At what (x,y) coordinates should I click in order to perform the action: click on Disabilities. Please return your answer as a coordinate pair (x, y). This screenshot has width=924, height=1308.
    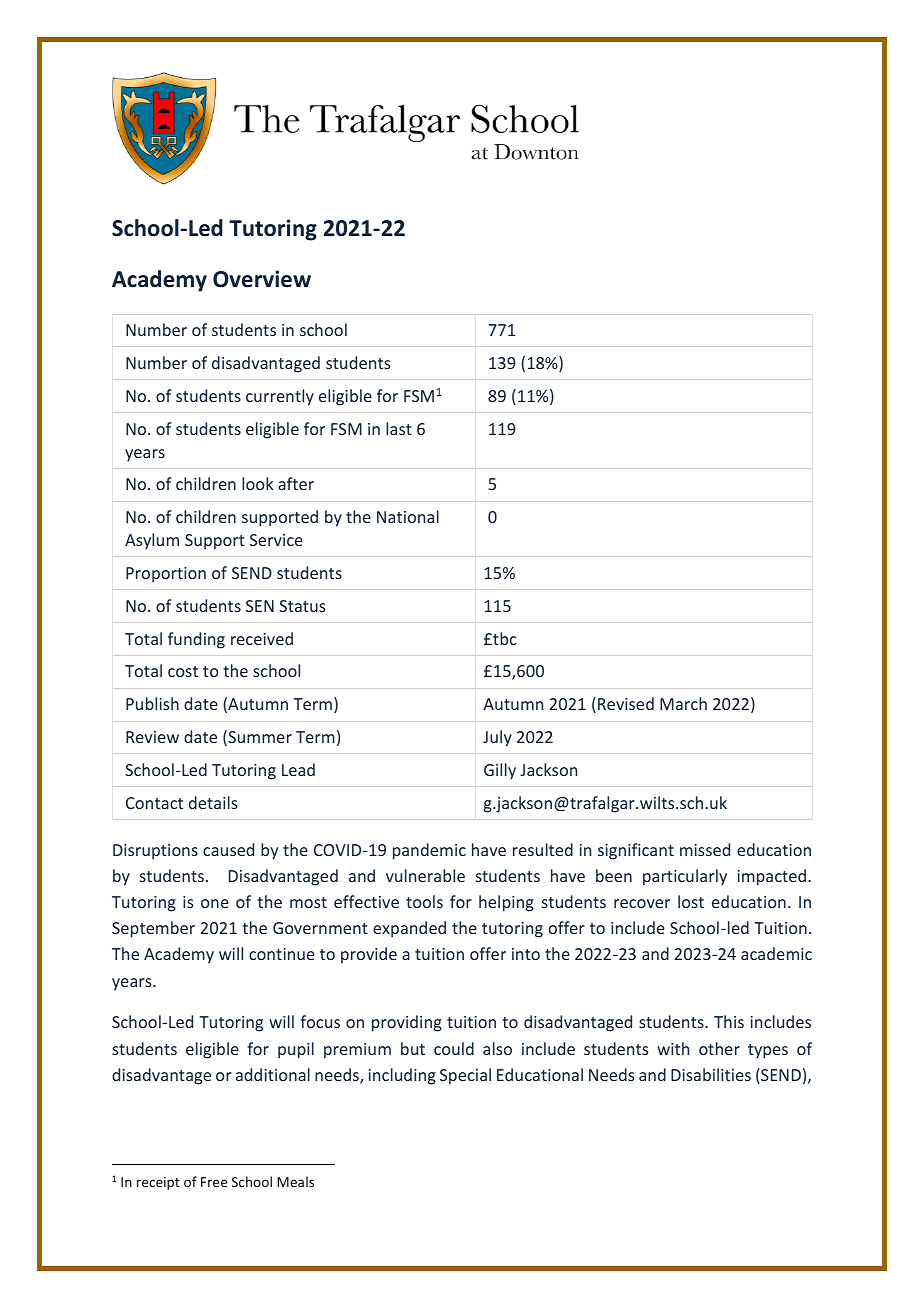
    Looking at the image, I should click on (711, 1074).
